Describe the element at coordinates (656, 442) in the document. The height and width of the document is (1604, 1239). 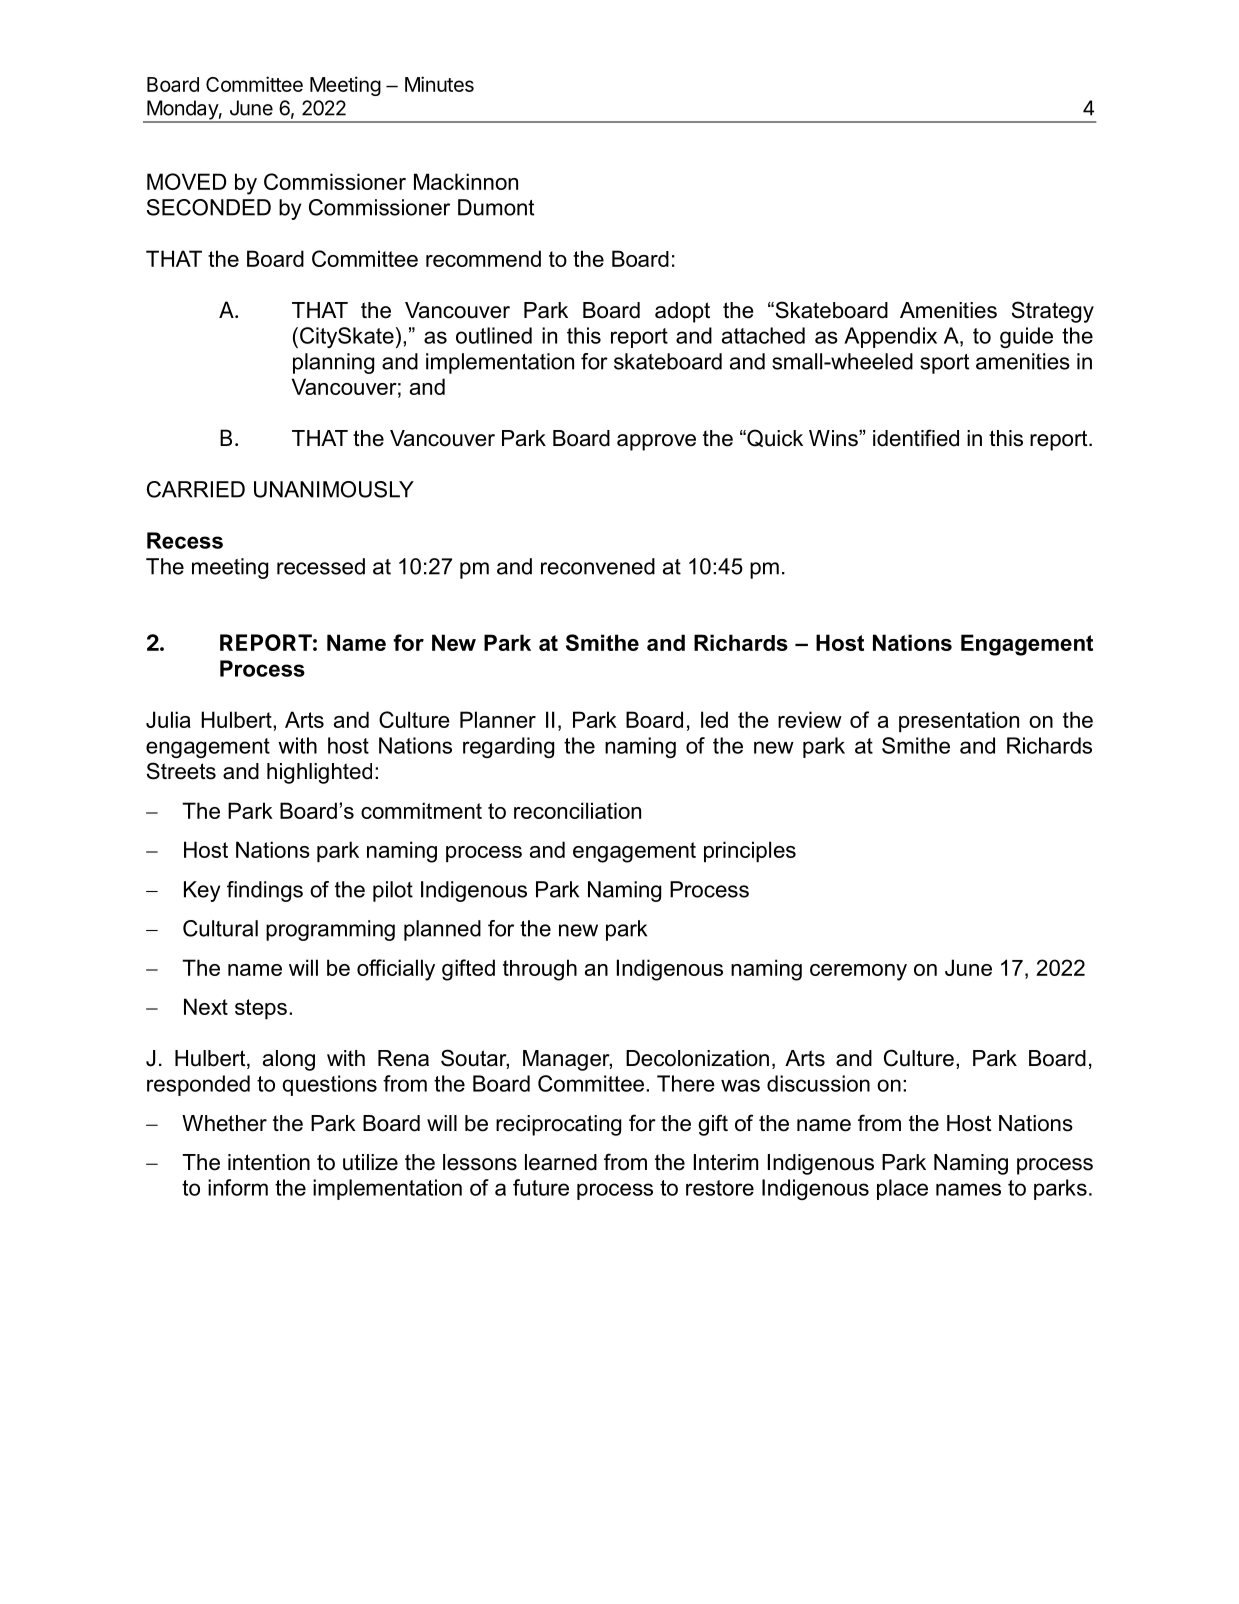
I see `approve` at that location.
